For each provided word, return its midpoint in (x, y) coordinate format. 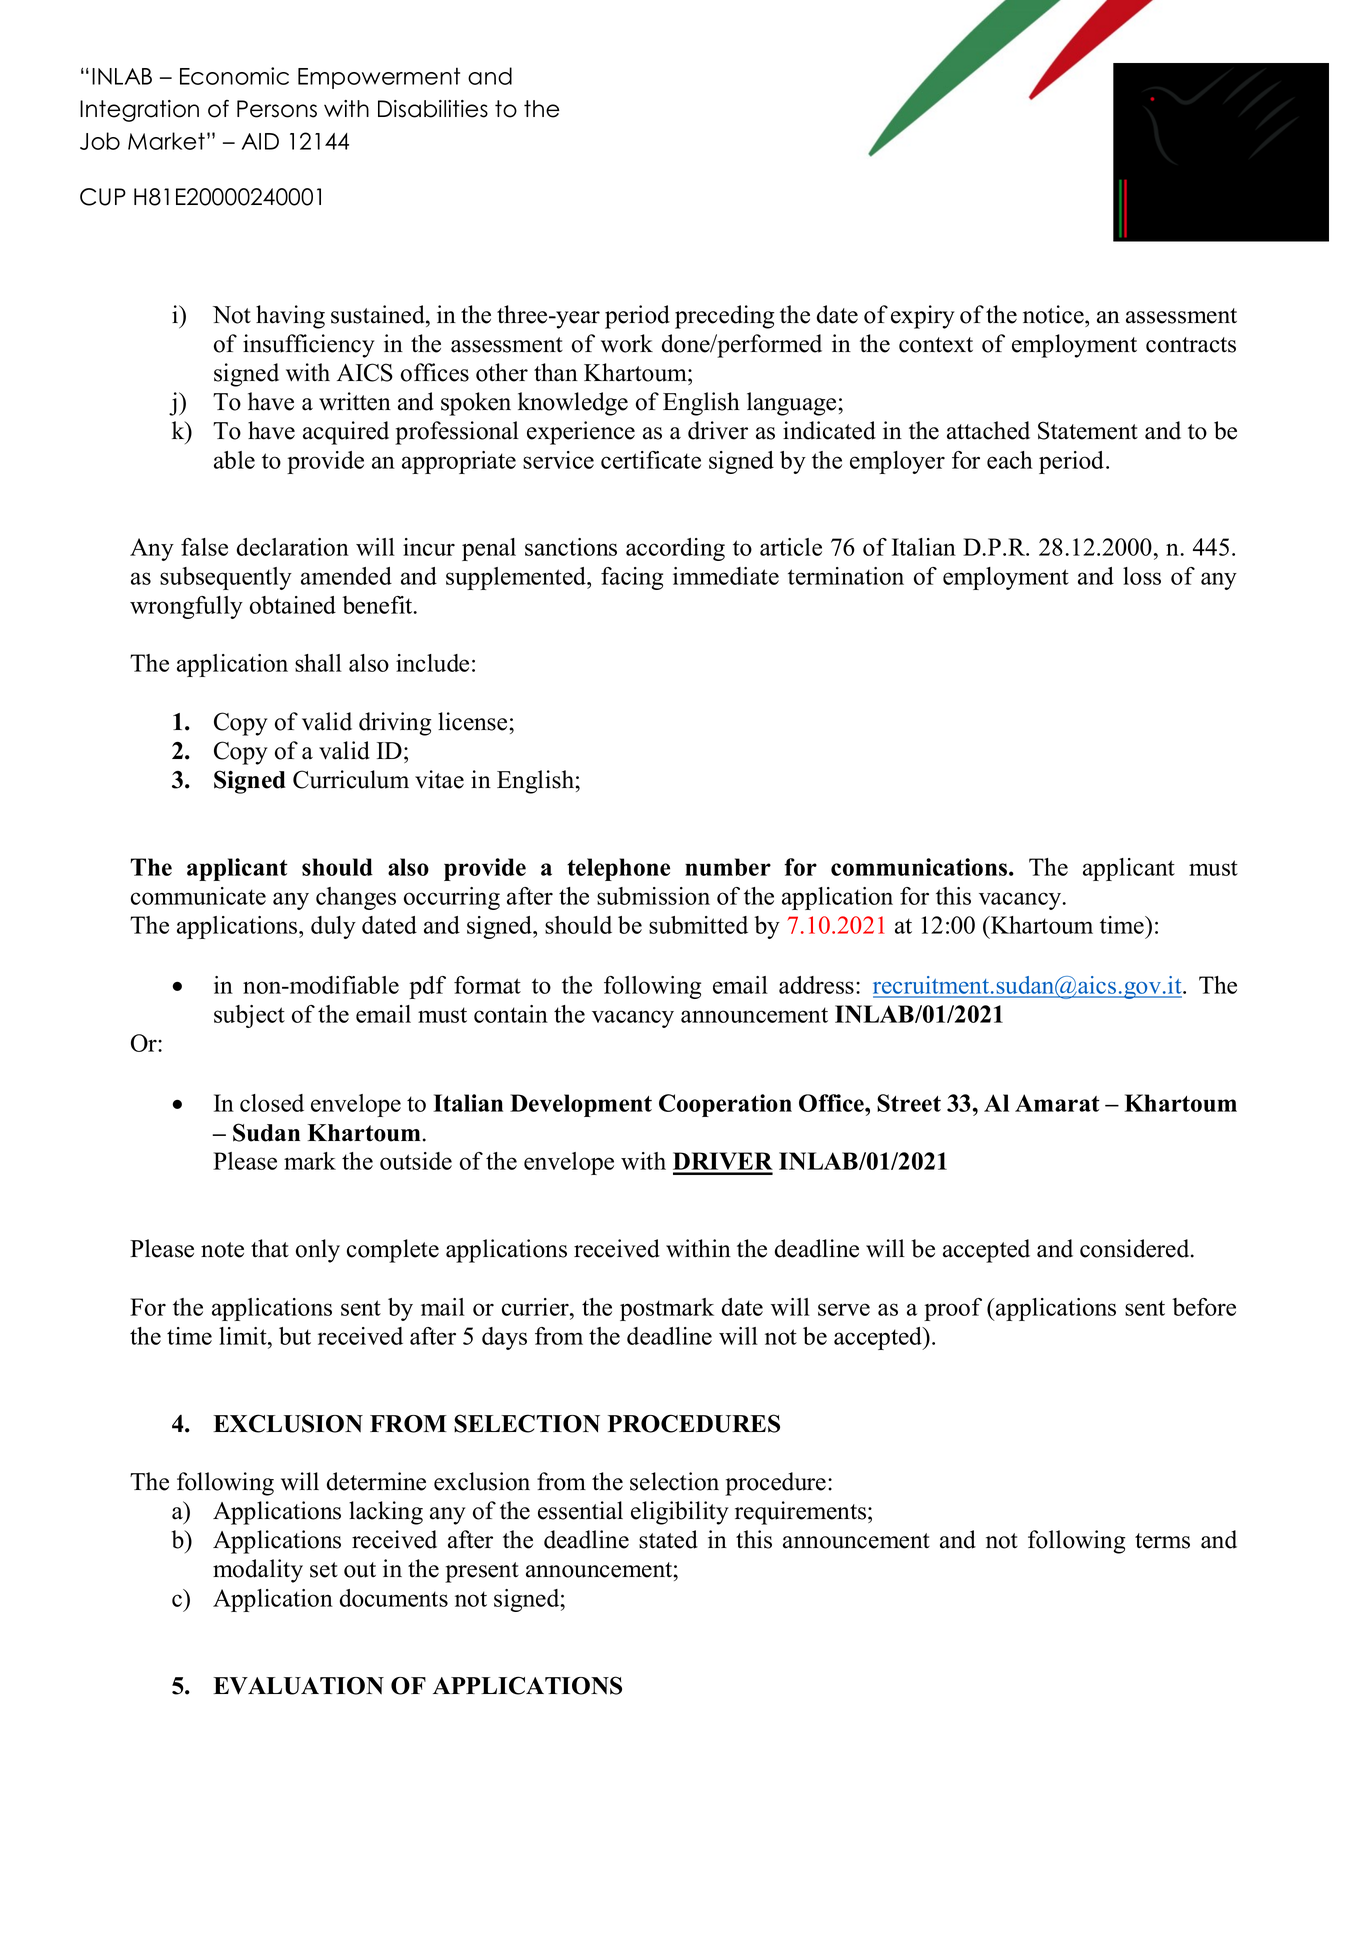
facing (632, 578)
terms (1162, 1541)
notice (1054, 314)
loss (1142, 576)
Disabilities (433, 109)
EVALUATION (298, 1686)
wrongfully (186, 607)
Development (581, 1105)
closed (272, 1103)
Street (909, 1103)
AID (260, 141)
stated (668, 1539)
